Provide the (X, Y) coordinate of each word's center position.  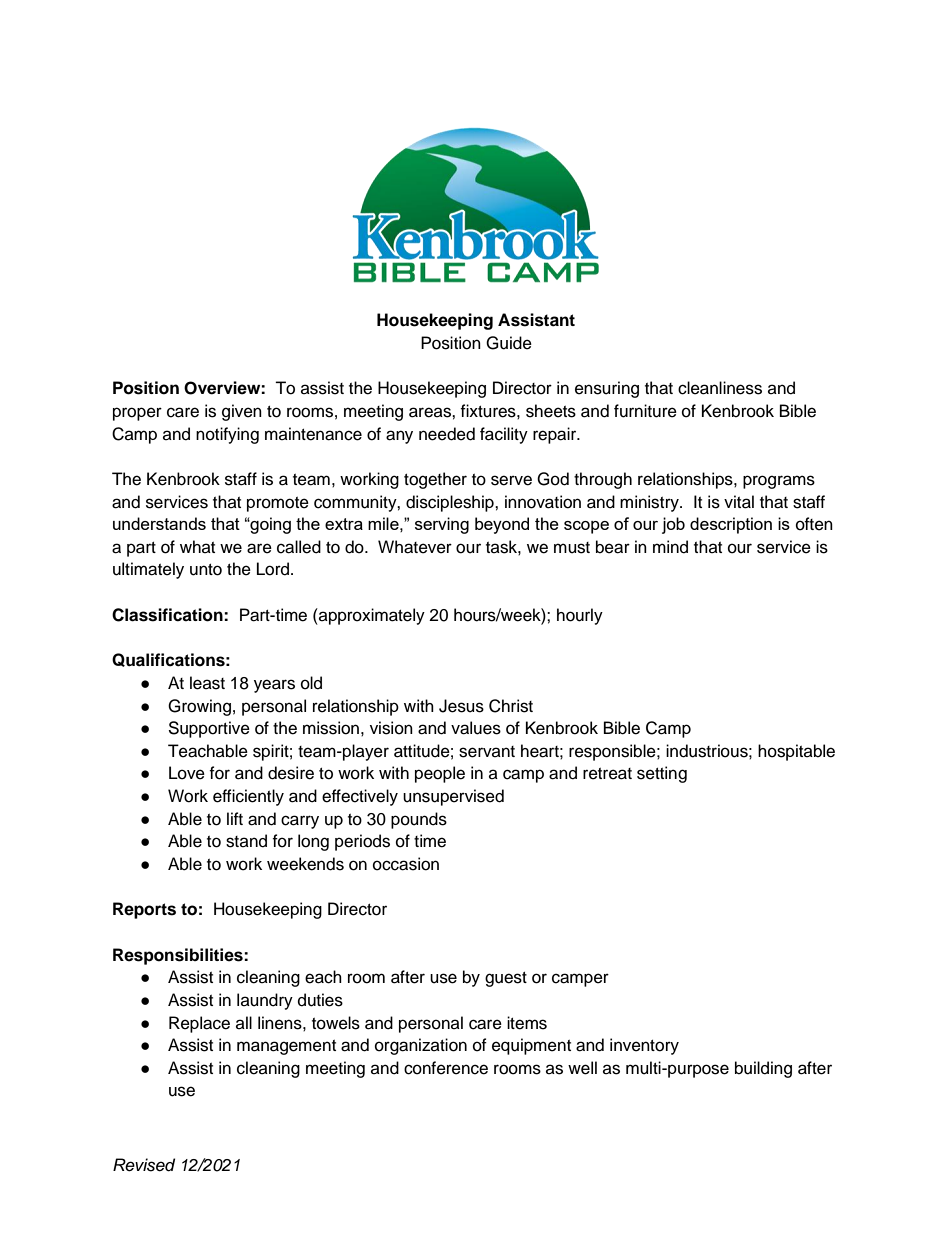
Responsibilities (179, 956)
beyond (502, 525)
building (763, 1069)
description (731, 525)
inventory (644, 1046)
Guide (509, 343)
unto (206, 570)
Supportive (209, 729)
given (242, 412)
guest (506, 979)
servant (487, 752)
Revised (144, 1165)
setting (662, 774)
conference (446, 1068)
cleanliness (720, 388)
